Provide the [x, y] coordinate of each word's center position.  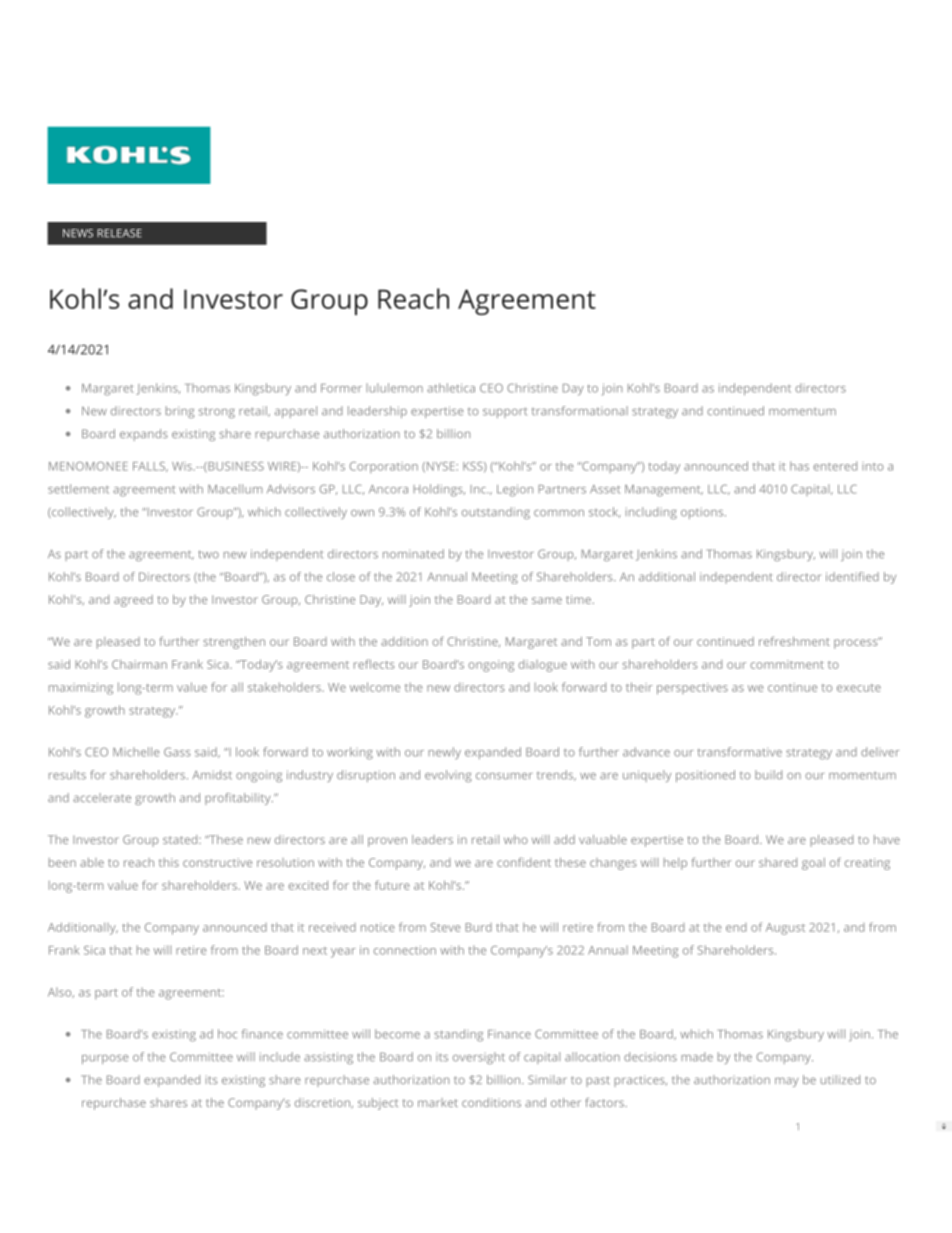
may [786, 1082]
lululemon [394, 388]
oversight [479, 1058]
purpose [105, 1059]
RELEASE [119, 233]
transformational [580, 411]
